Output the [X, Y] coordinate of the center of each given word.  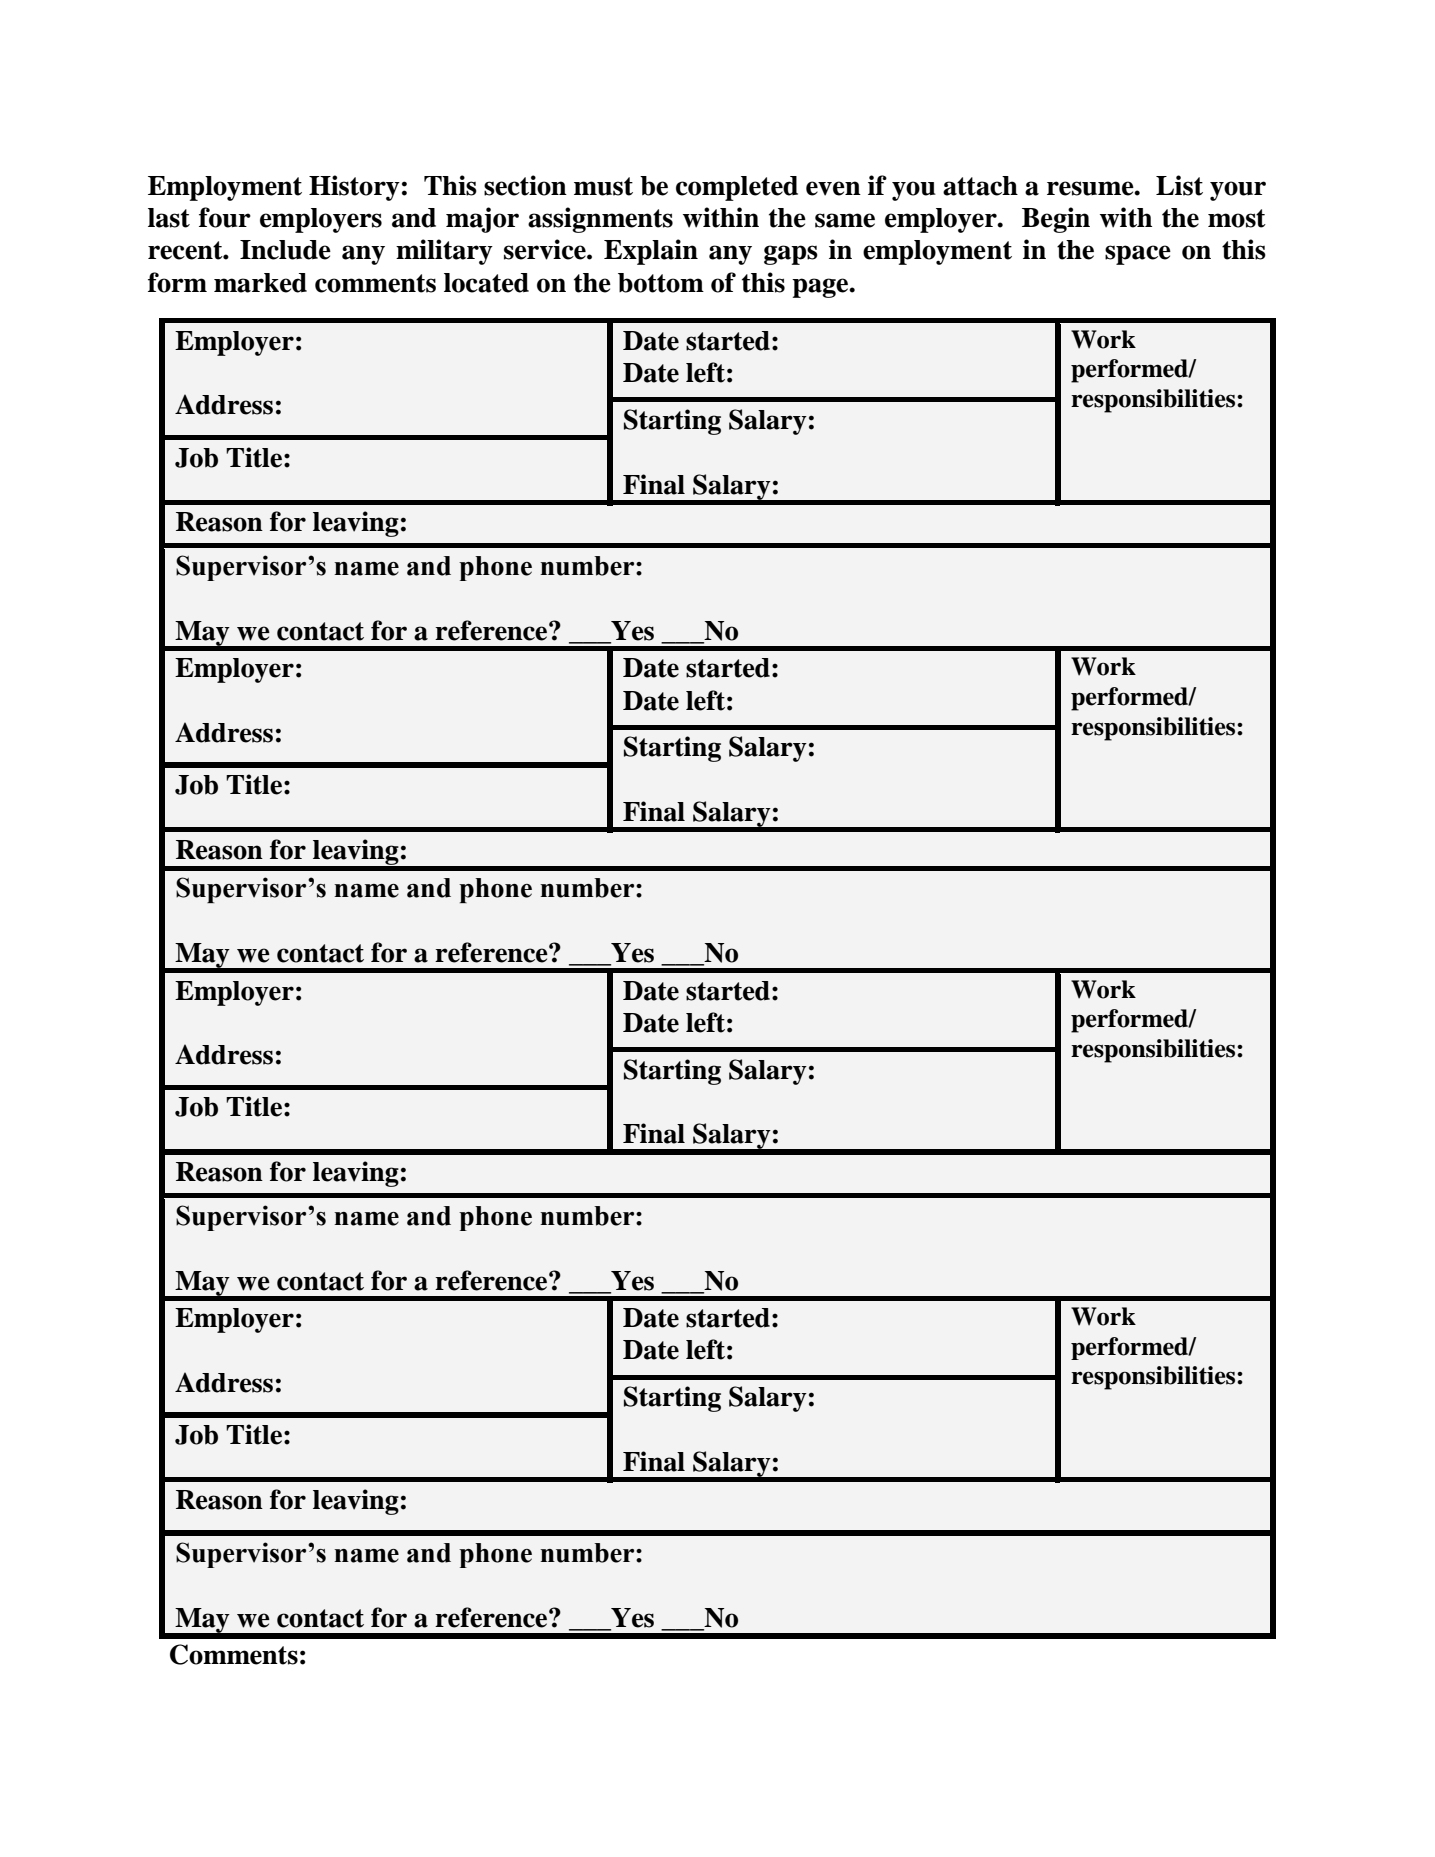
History [354, 188]
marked [260, 283]
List [1179, 185]
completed [737, 188]
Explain [651, 252]
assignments [600, 220]
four [225, 217]
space [1138, 255]
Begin [1056, 220]
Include [285, 250]
